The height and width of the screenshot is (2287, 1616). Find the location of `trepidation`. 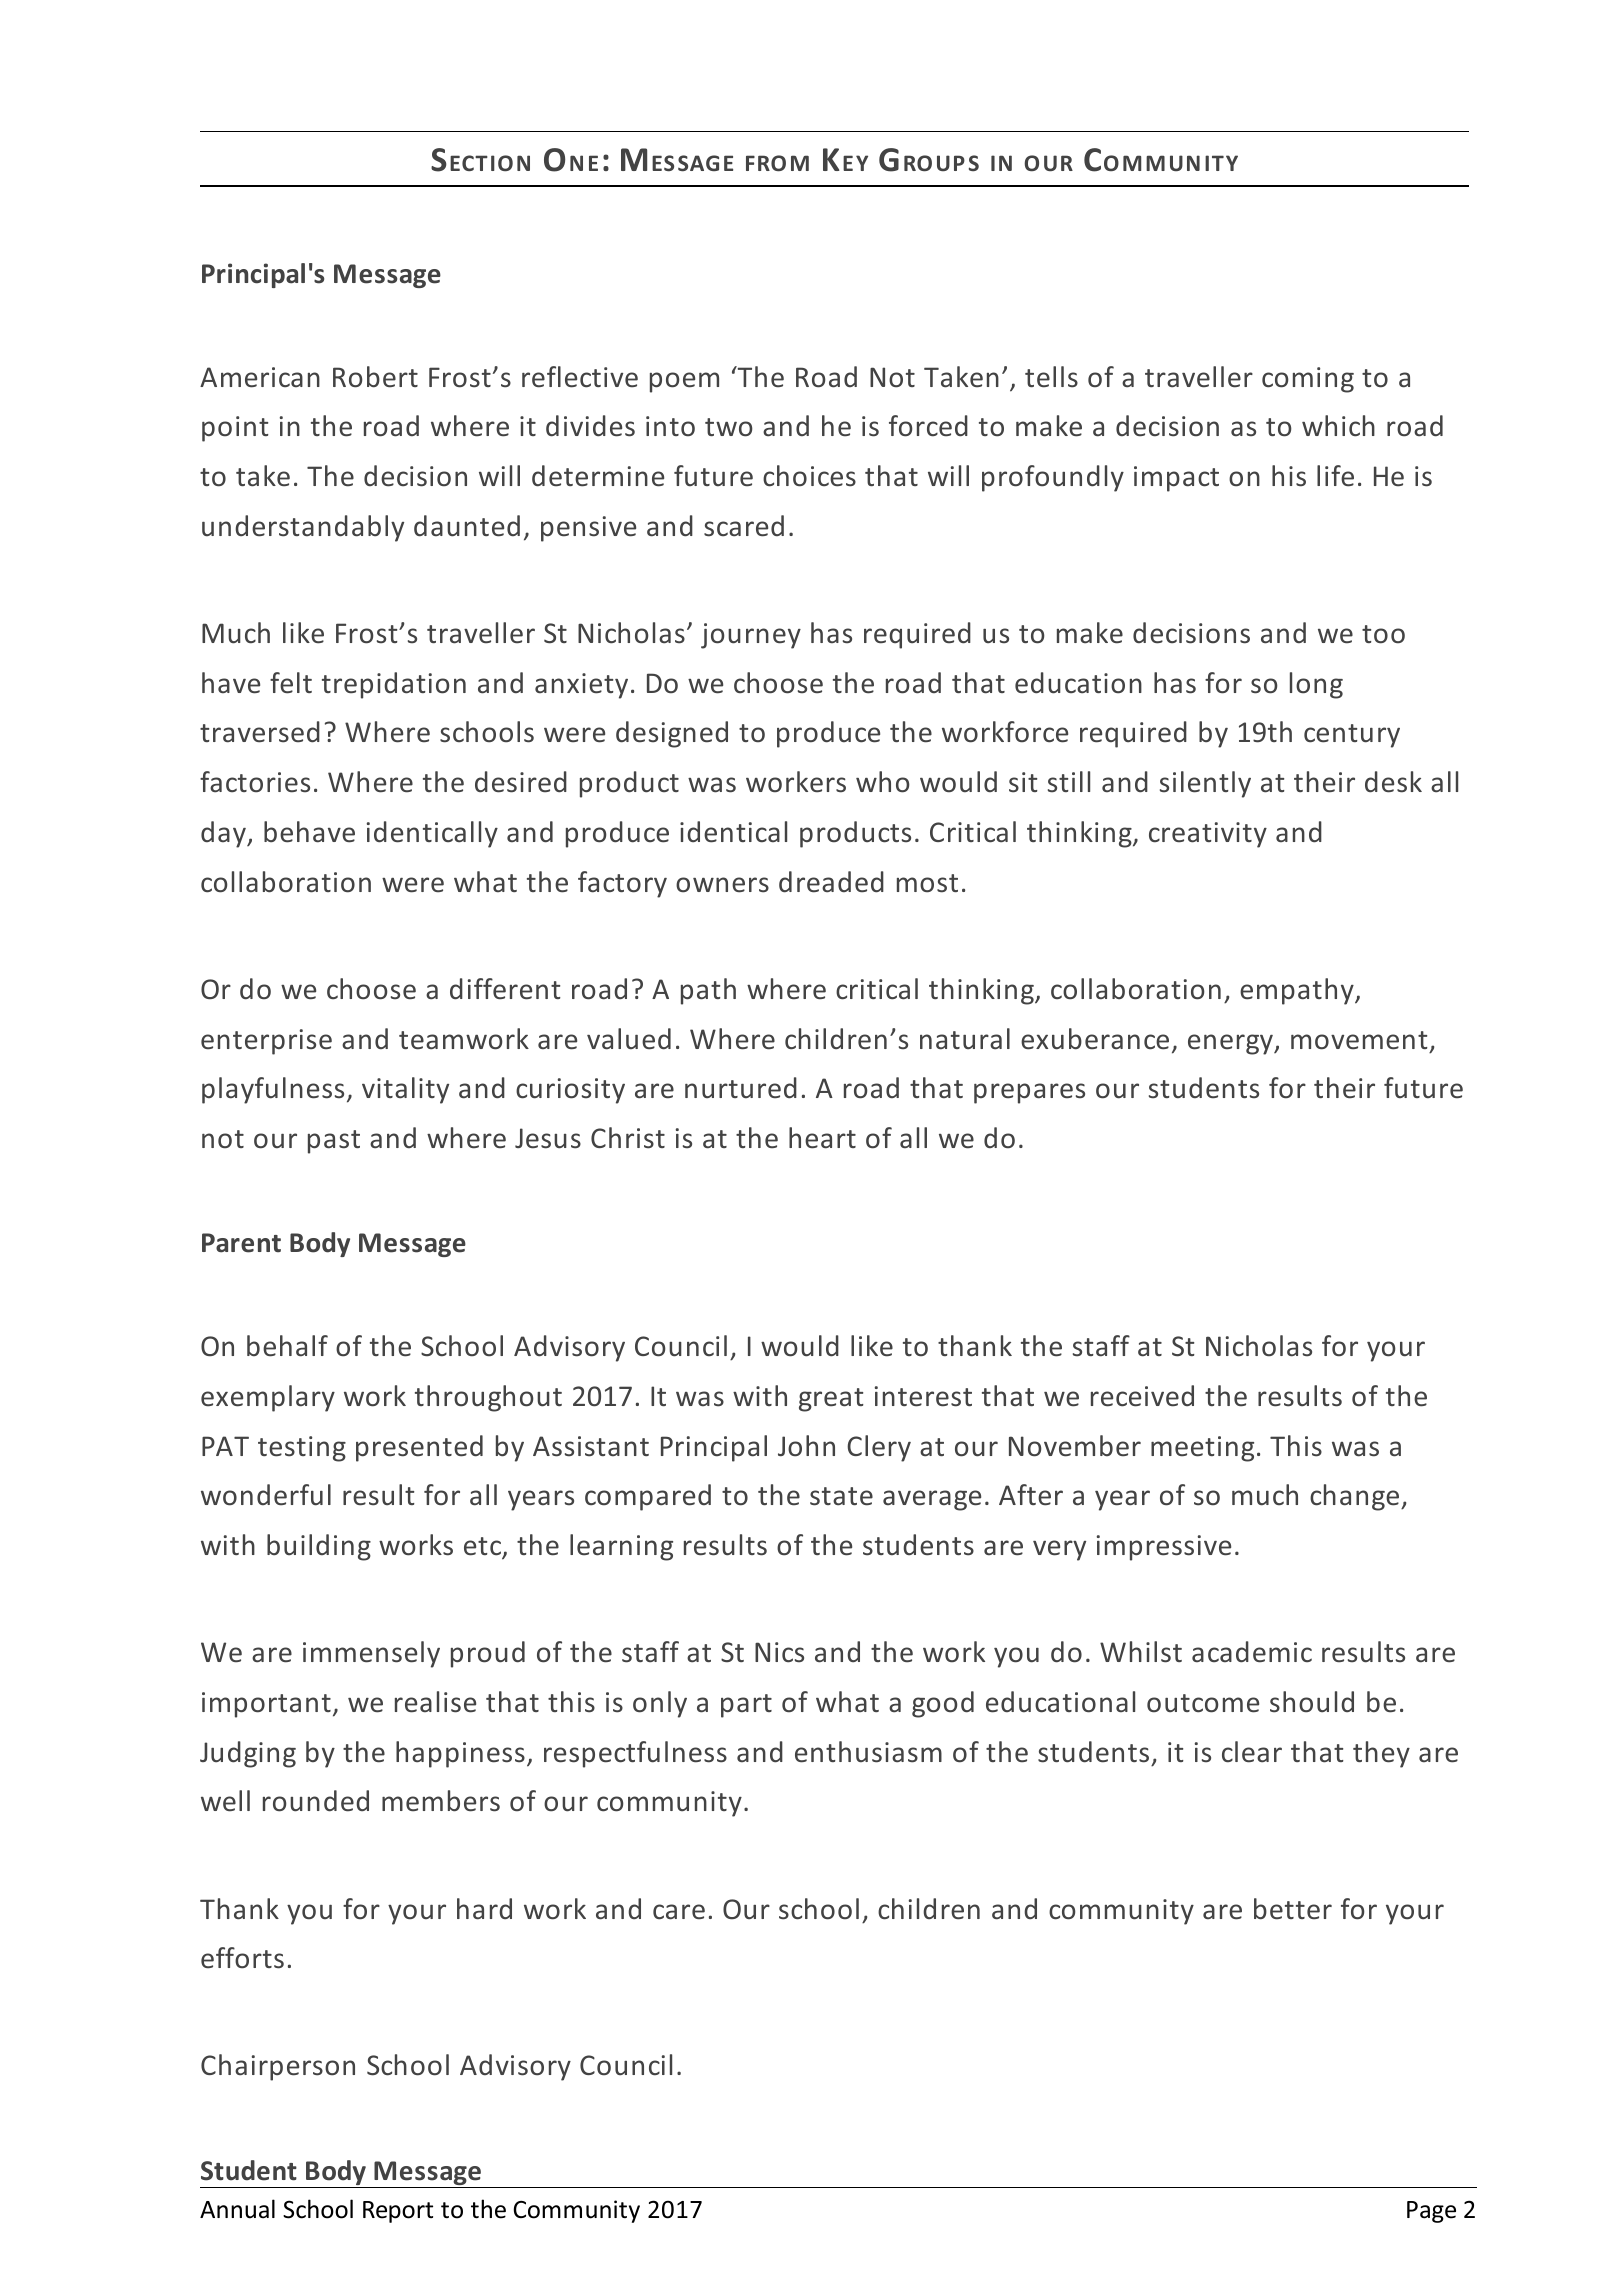

trepidation is located at coordinates (394, 685).
